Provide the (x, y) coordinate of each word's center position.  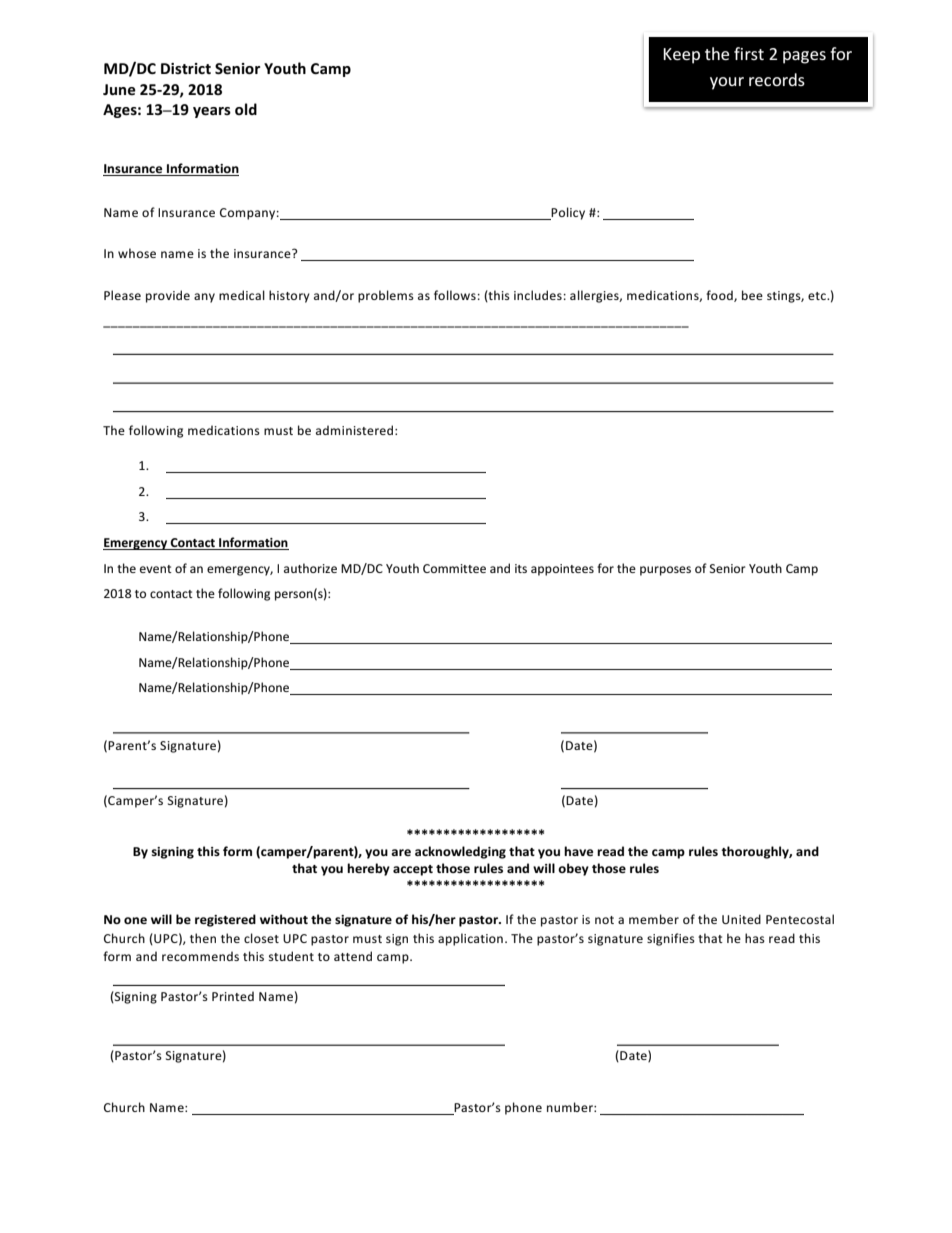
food (720, 296)
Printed (233, 996)
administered (356, 430)
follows (455, 295)
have (578, 851)
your (727, 83)
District (186, 68)
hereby (368, 869)
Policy (567, 213)
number (571, 1107)
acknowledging (460, 852)
